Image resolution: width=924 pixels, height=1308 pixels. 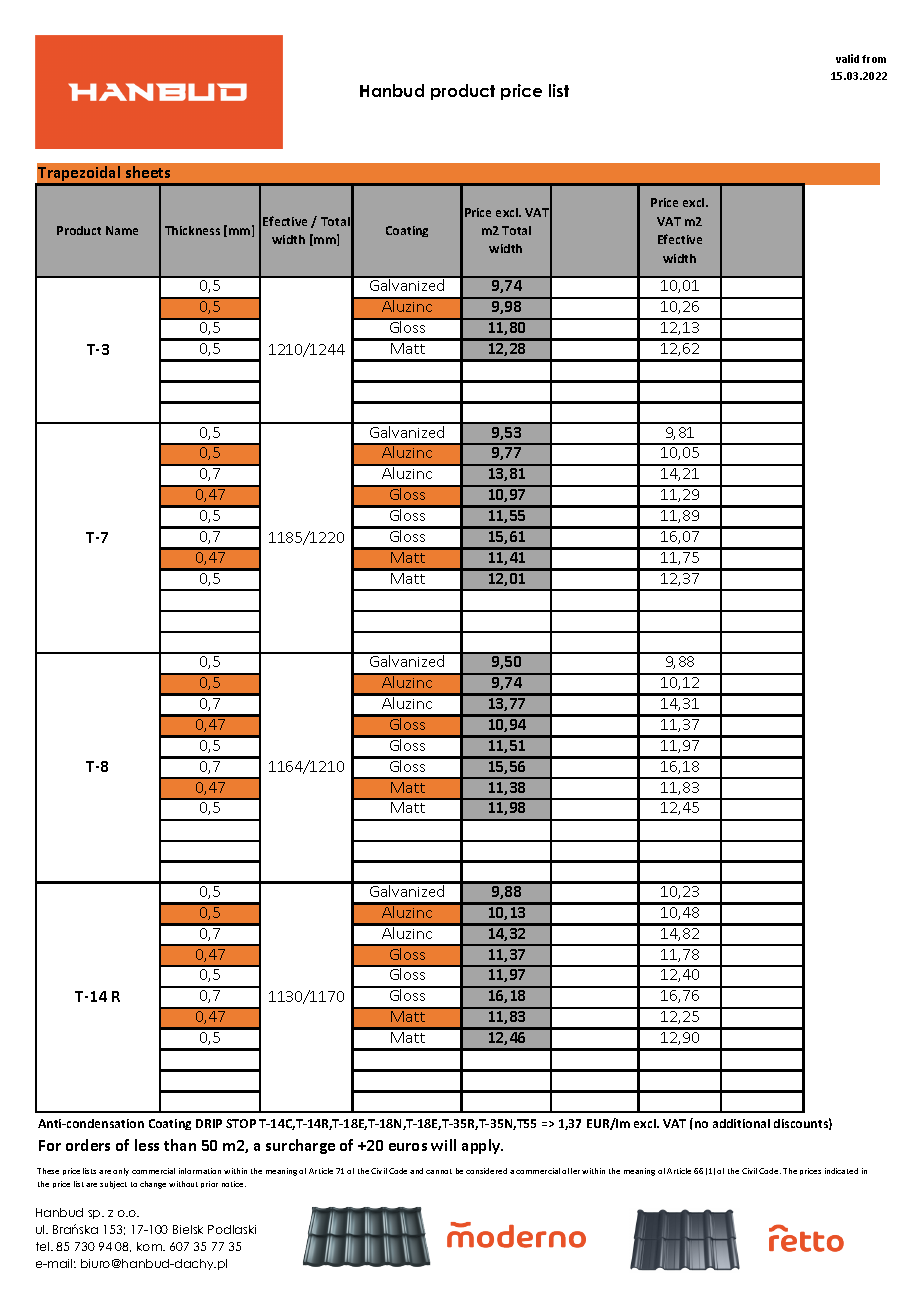 I want to click on from, so click(x=874, y=59).
